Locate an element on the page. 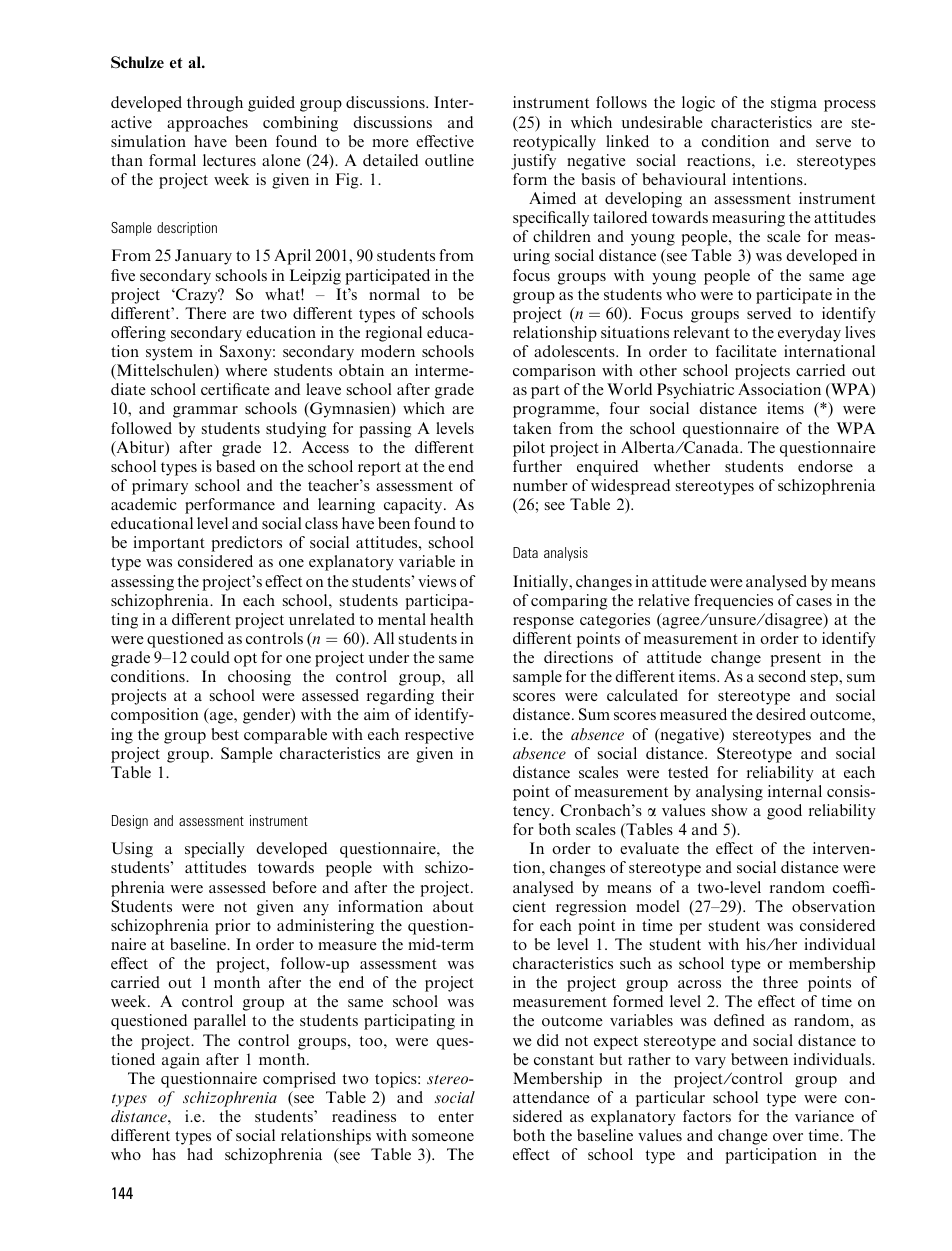 The image size is (952, 1251). over is located at coordinates (788, 1137).
